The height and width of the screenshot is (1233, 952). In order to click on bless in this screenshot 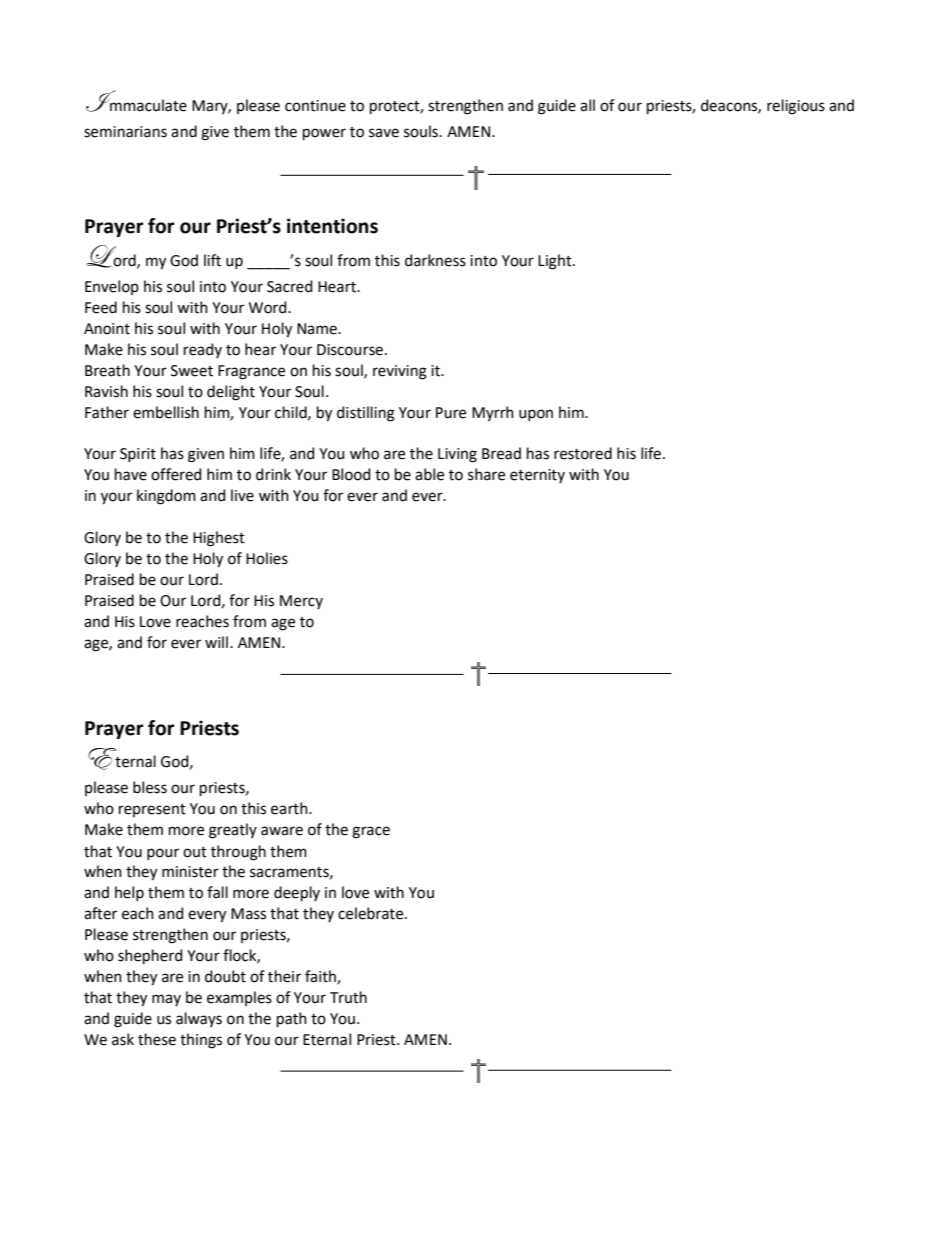, I will do `click(150, 787)`.
